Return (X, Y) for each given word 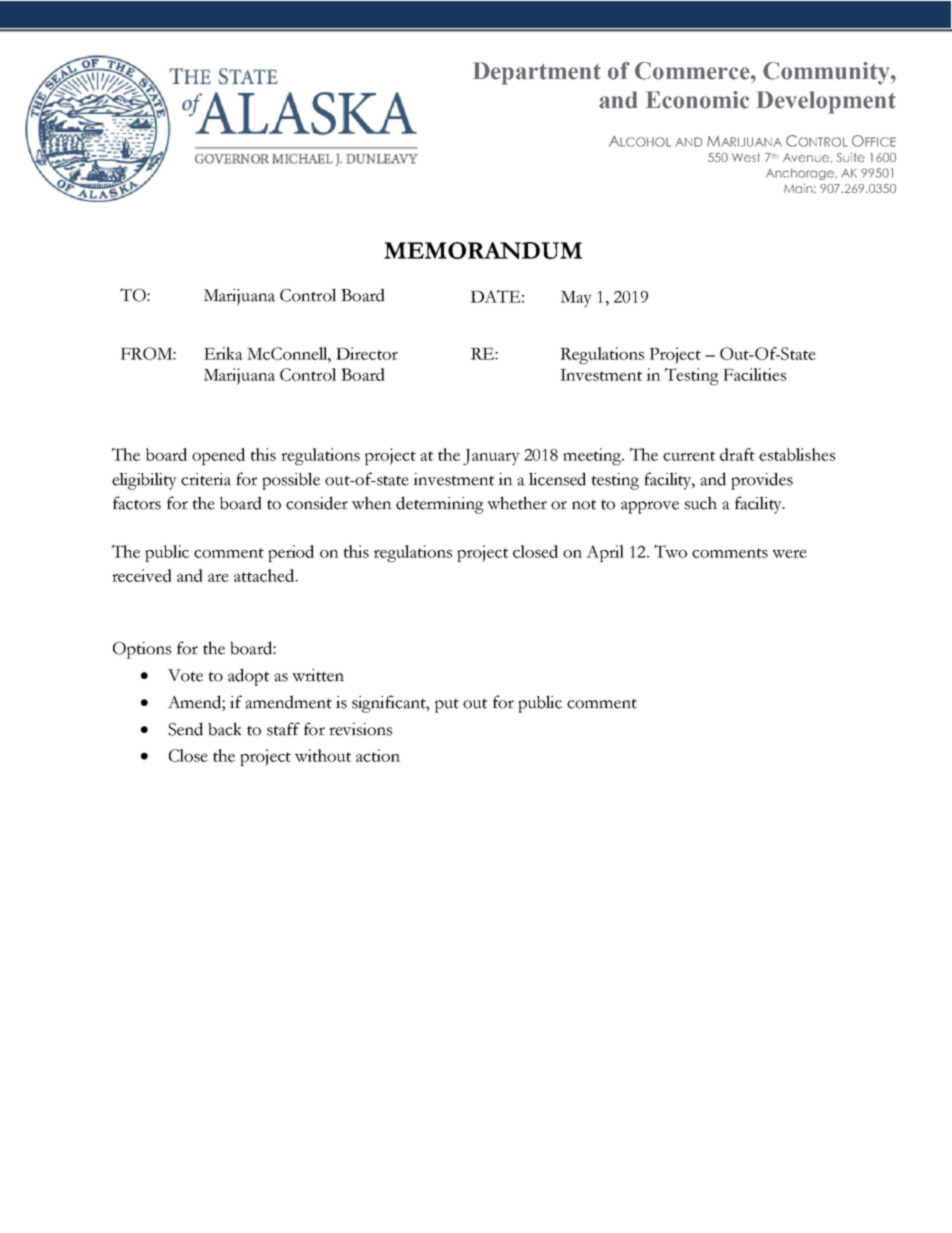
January (491, 457)
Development (826, 102)
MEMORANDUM (483, 250)
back (225, 729)
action (378, 755)
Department (537, 73)
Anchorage (801, 174)
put (447, 706)
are (218, 578)
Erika (223, 353)
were (789, 554)
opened (218, 456)
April (605, 553)
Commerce (693, 71)
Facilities (754, 374)
